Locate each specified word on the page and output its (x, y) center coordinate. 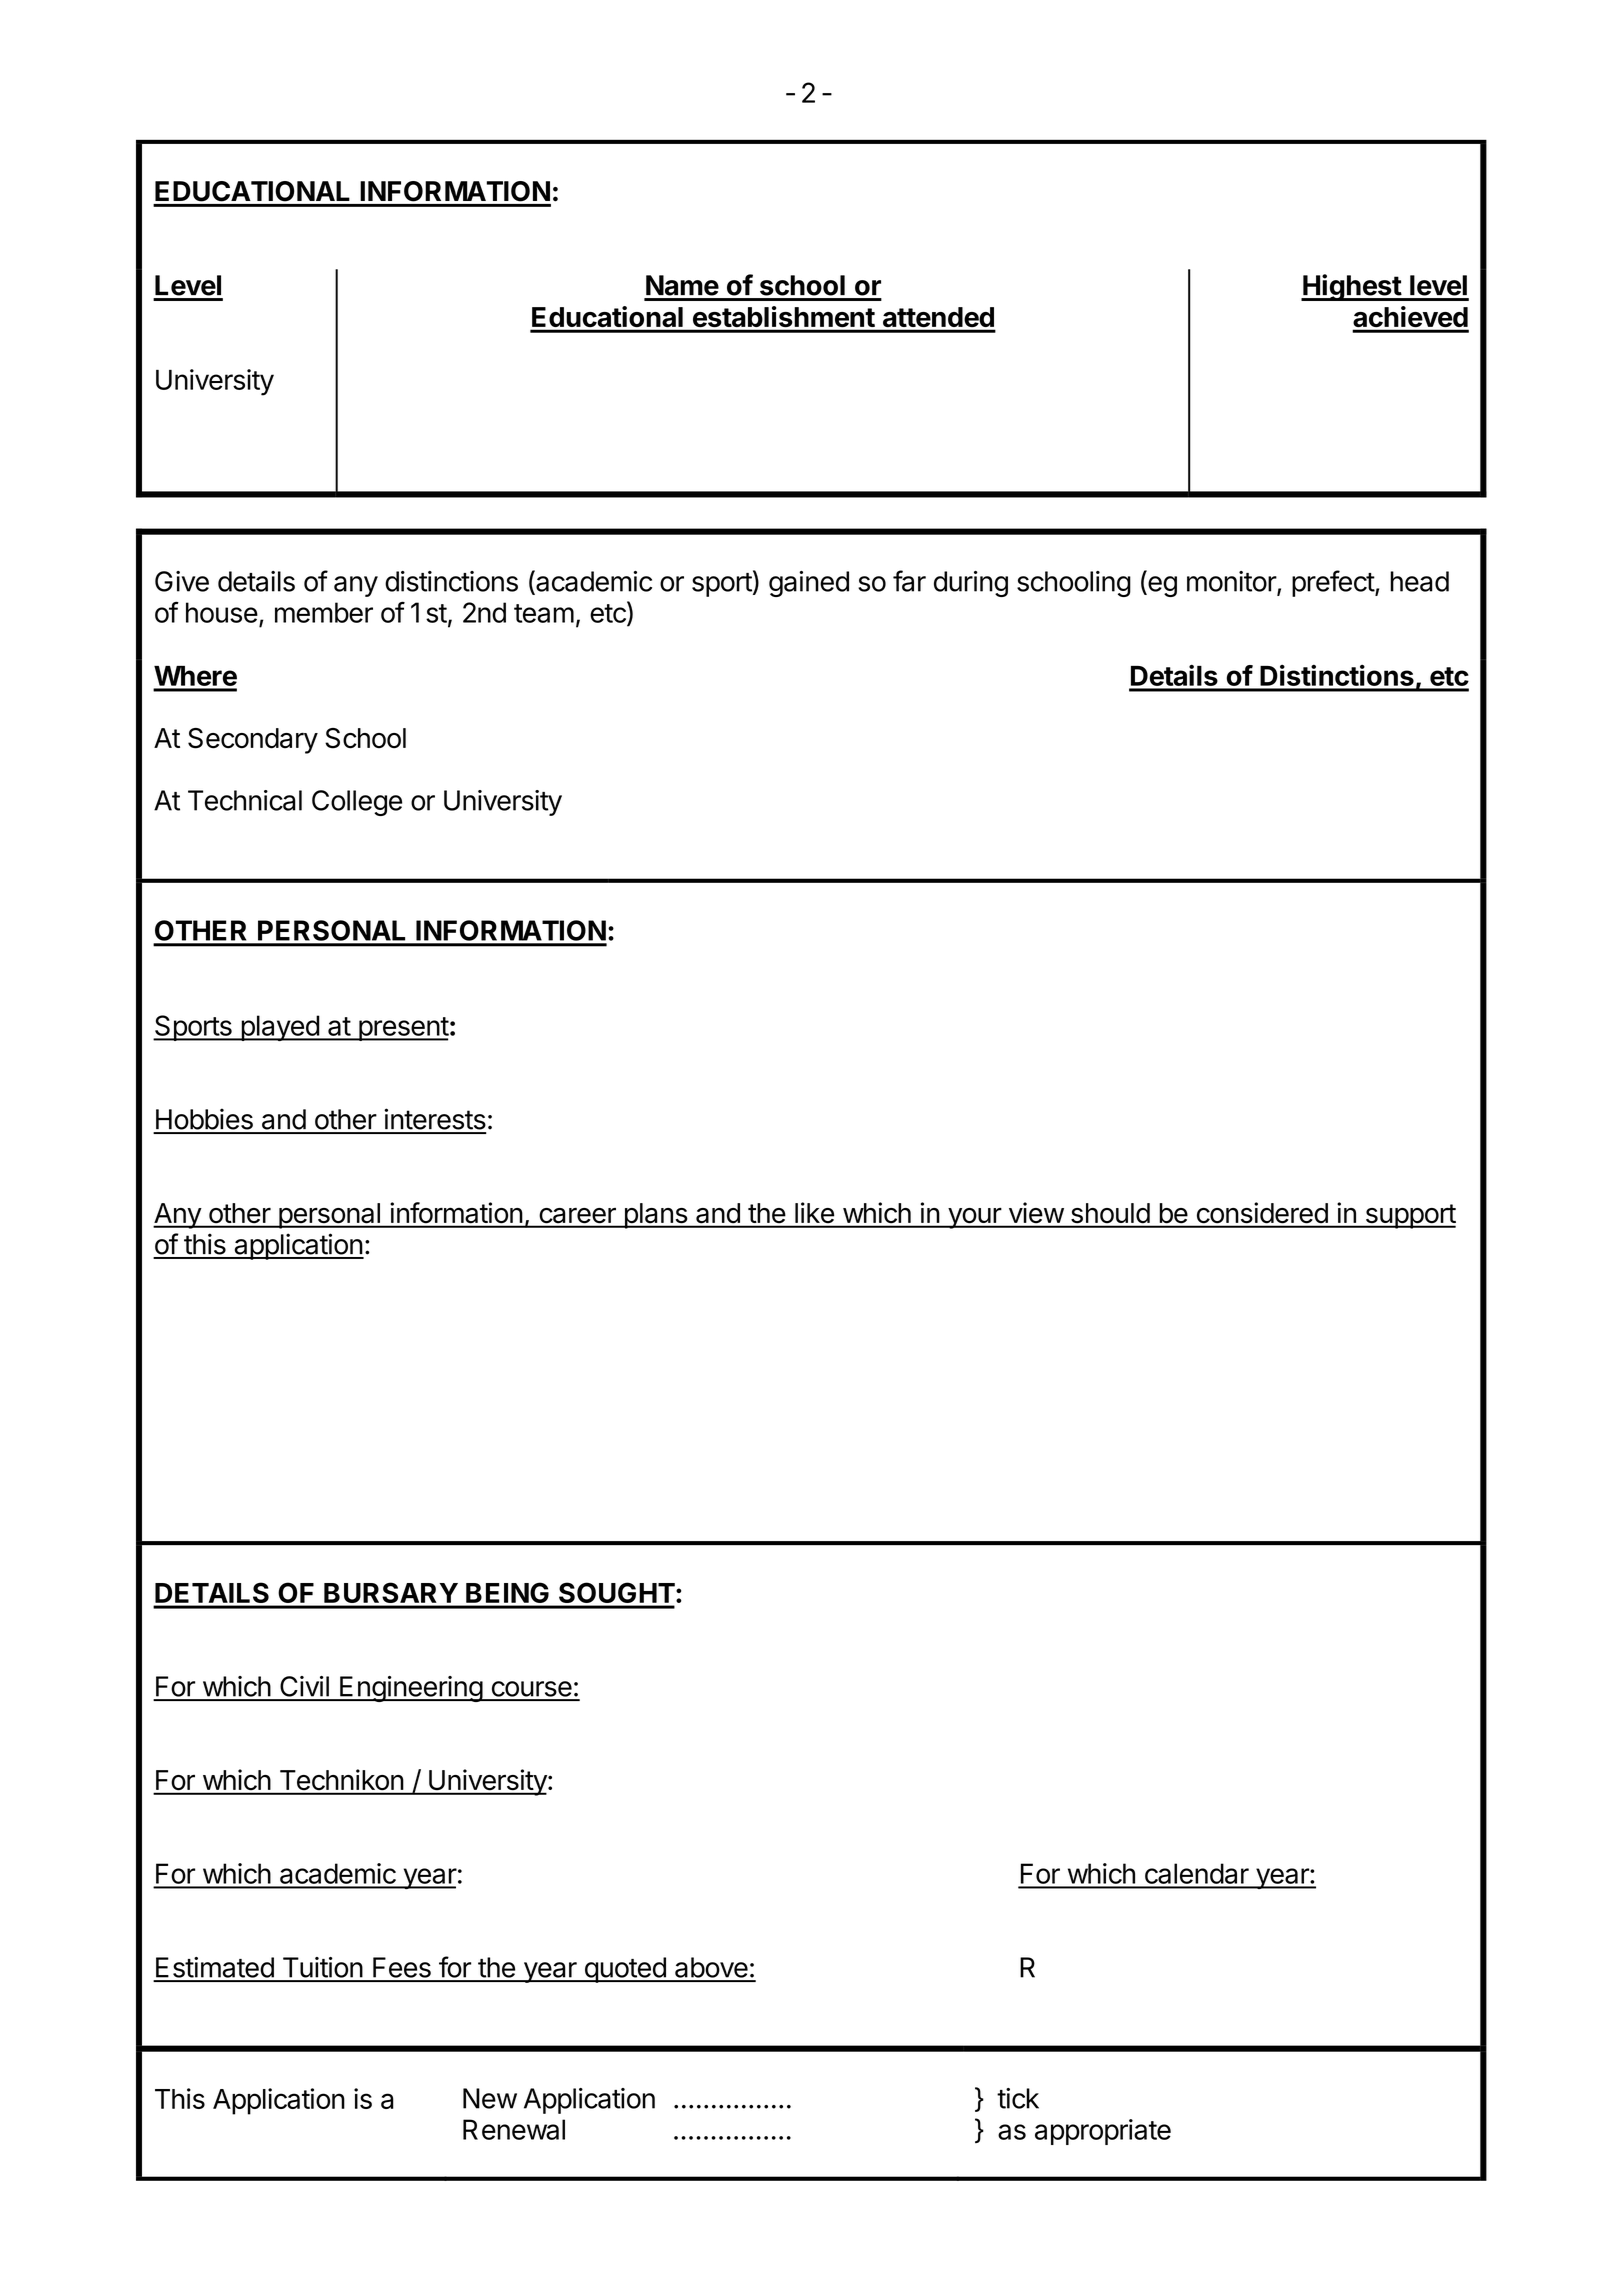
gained (809, 584)
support (1409, 1216)
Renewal (514, 2129)
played (280, 1028)
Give (182, 581)
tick (1018, 2098)
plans (655, 1216)
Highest (1352, 287)
